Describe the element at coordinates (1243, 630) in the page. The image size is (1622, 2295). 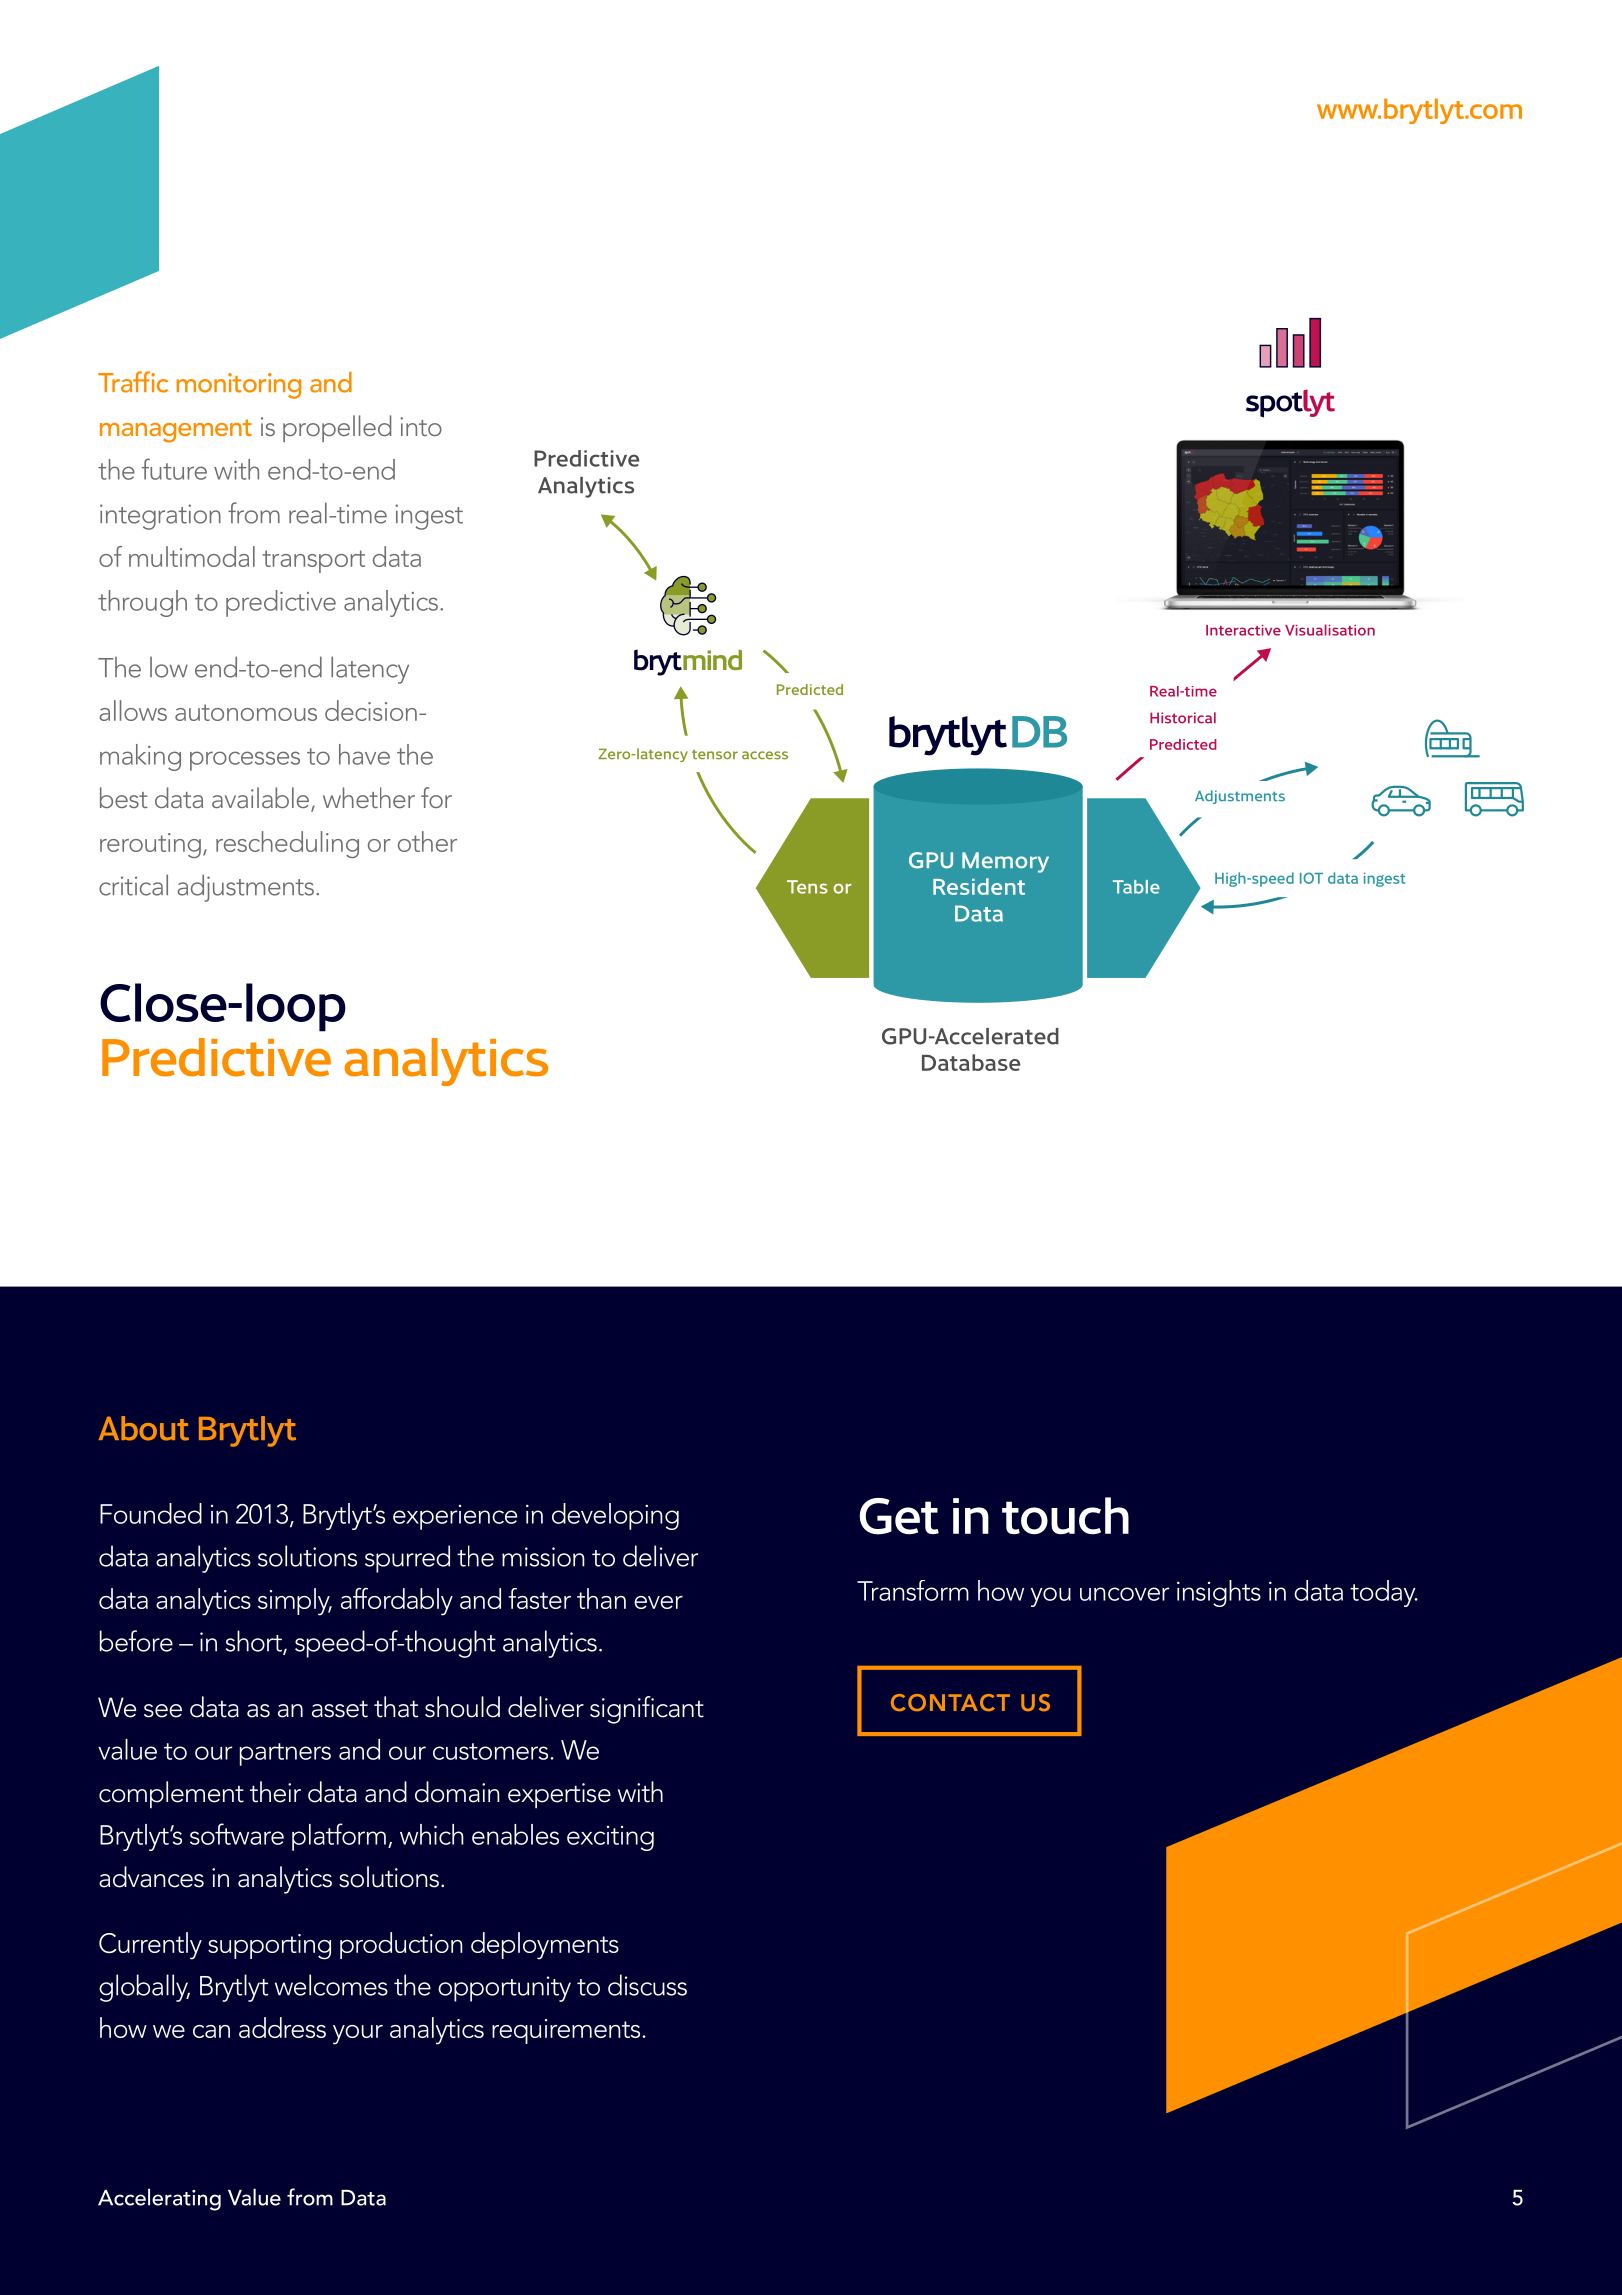
I see `Interactive` at that location.
